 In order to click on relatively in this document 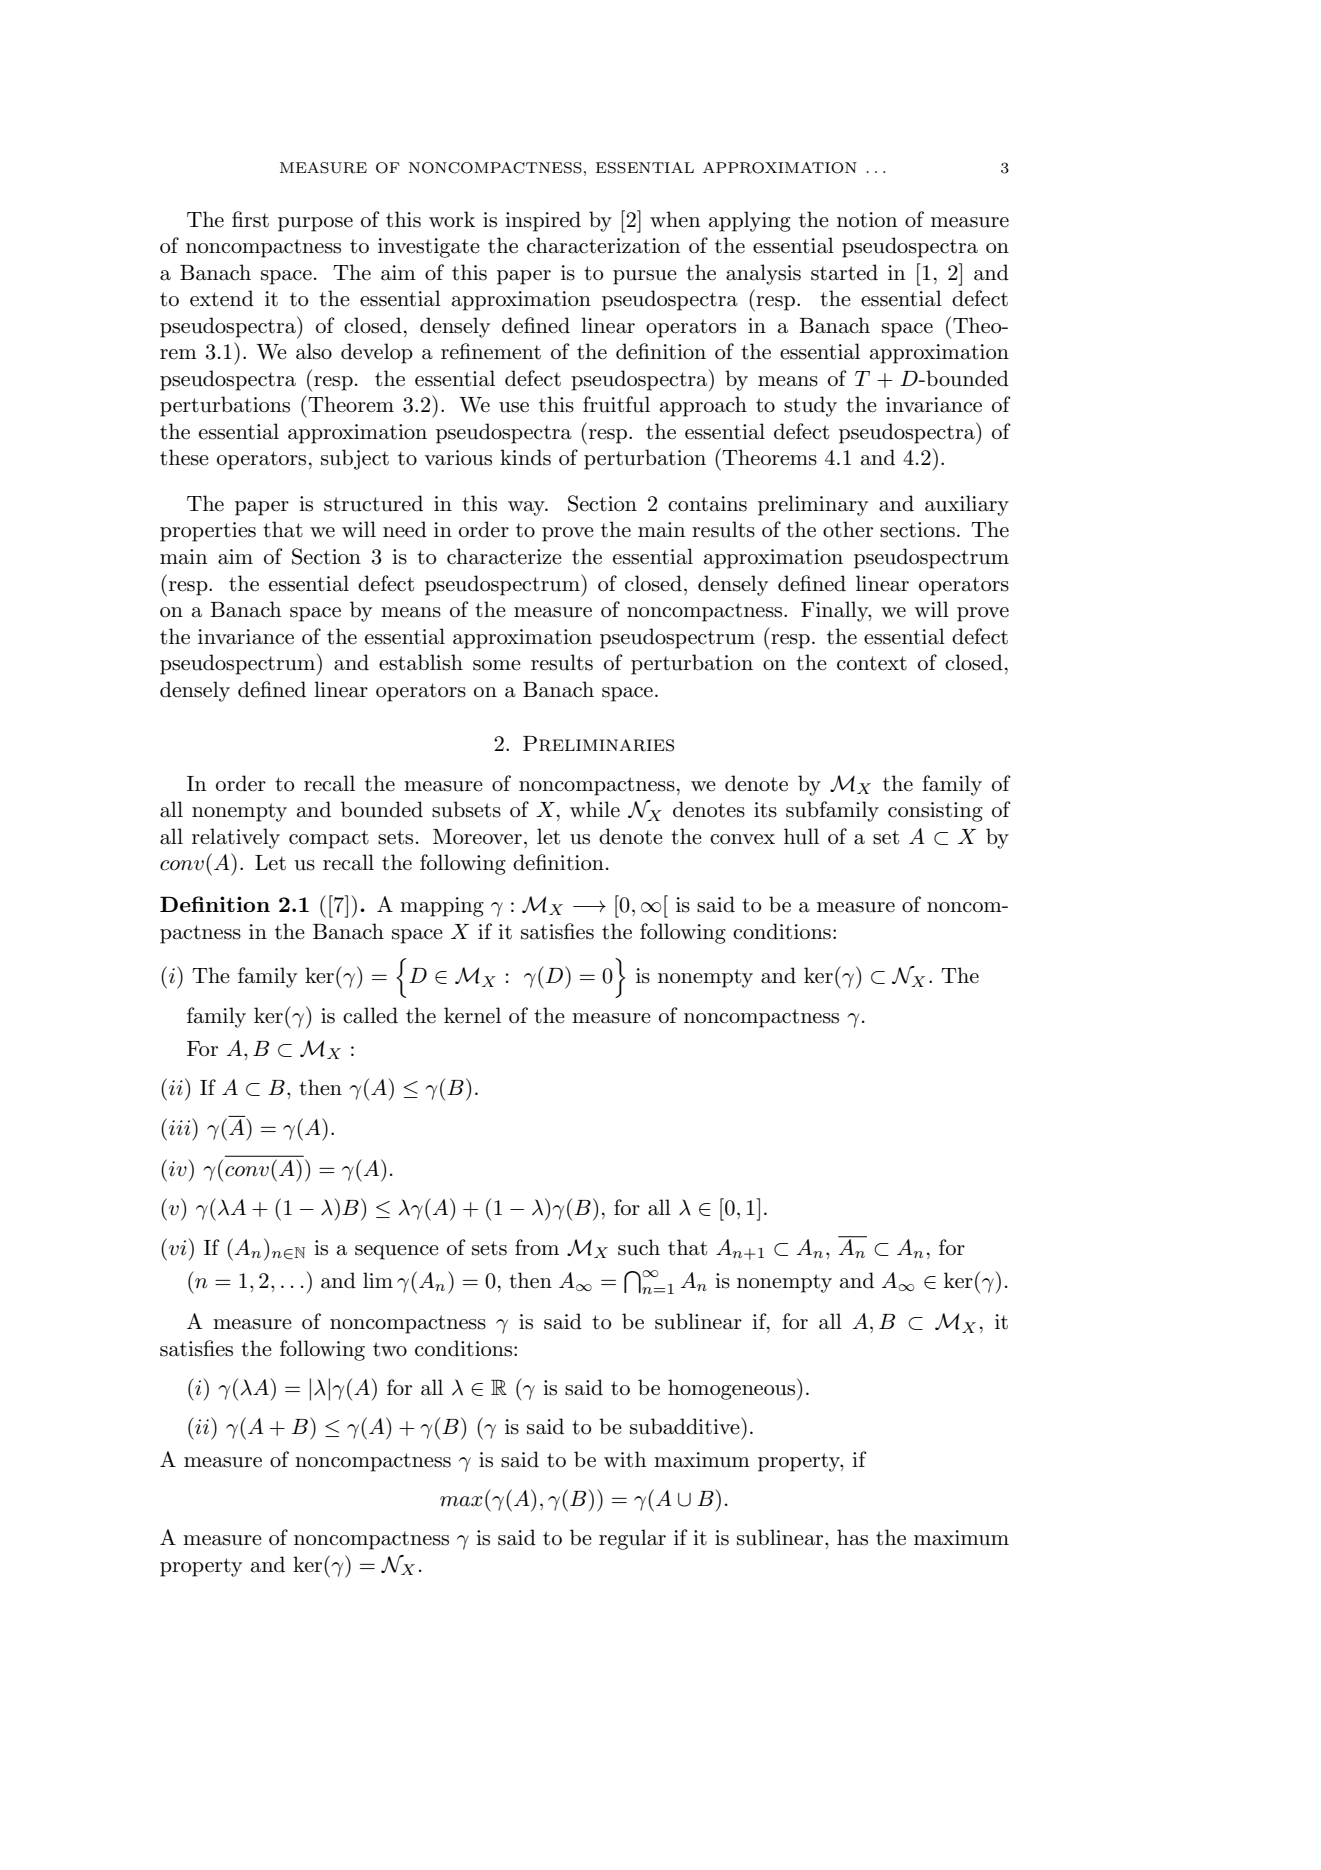, I will do `click(236, 838)`.
